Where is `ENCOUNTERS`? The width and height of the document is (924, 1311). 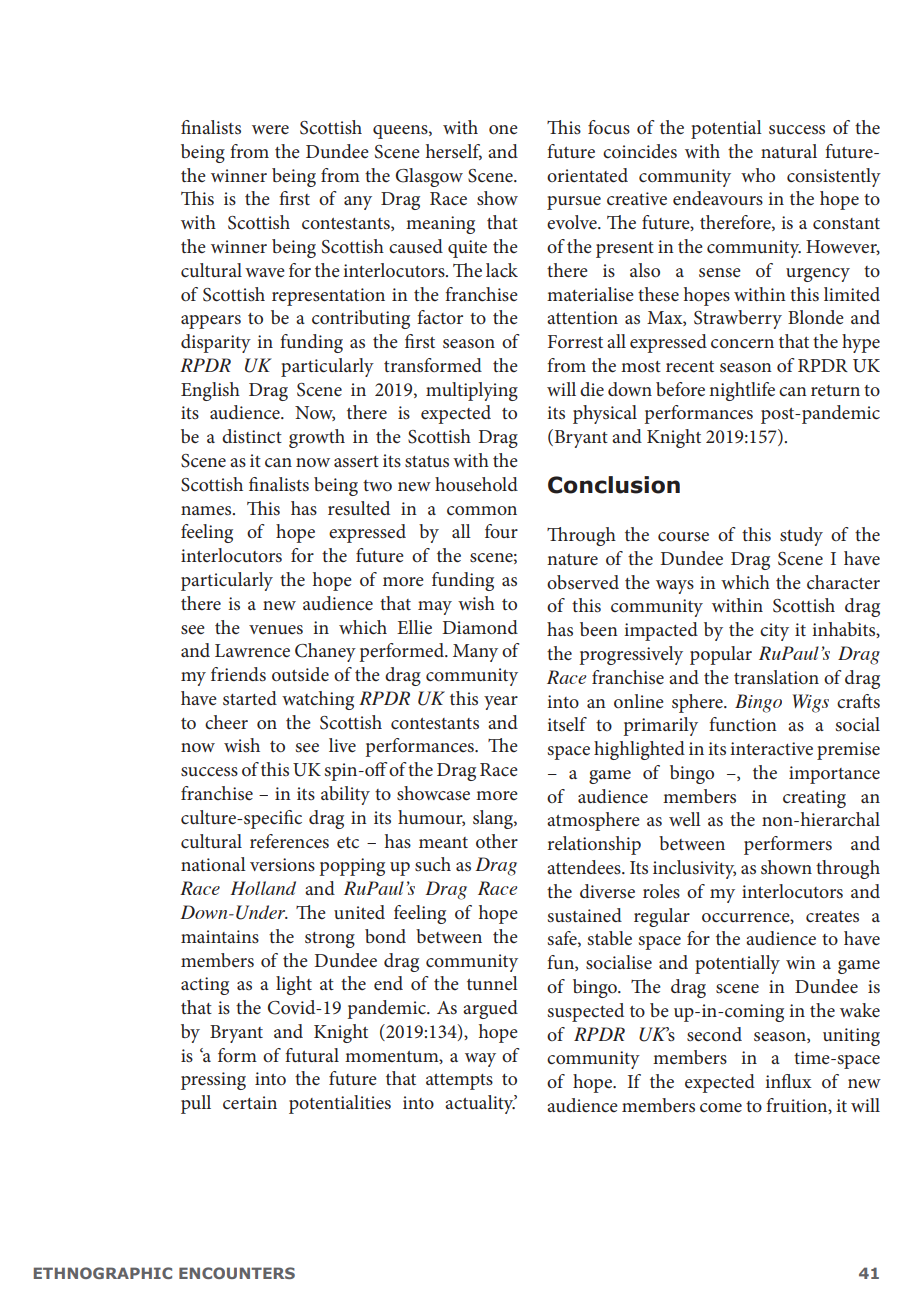
ENCOUNTERS is located at coordinates (237, 1273).
